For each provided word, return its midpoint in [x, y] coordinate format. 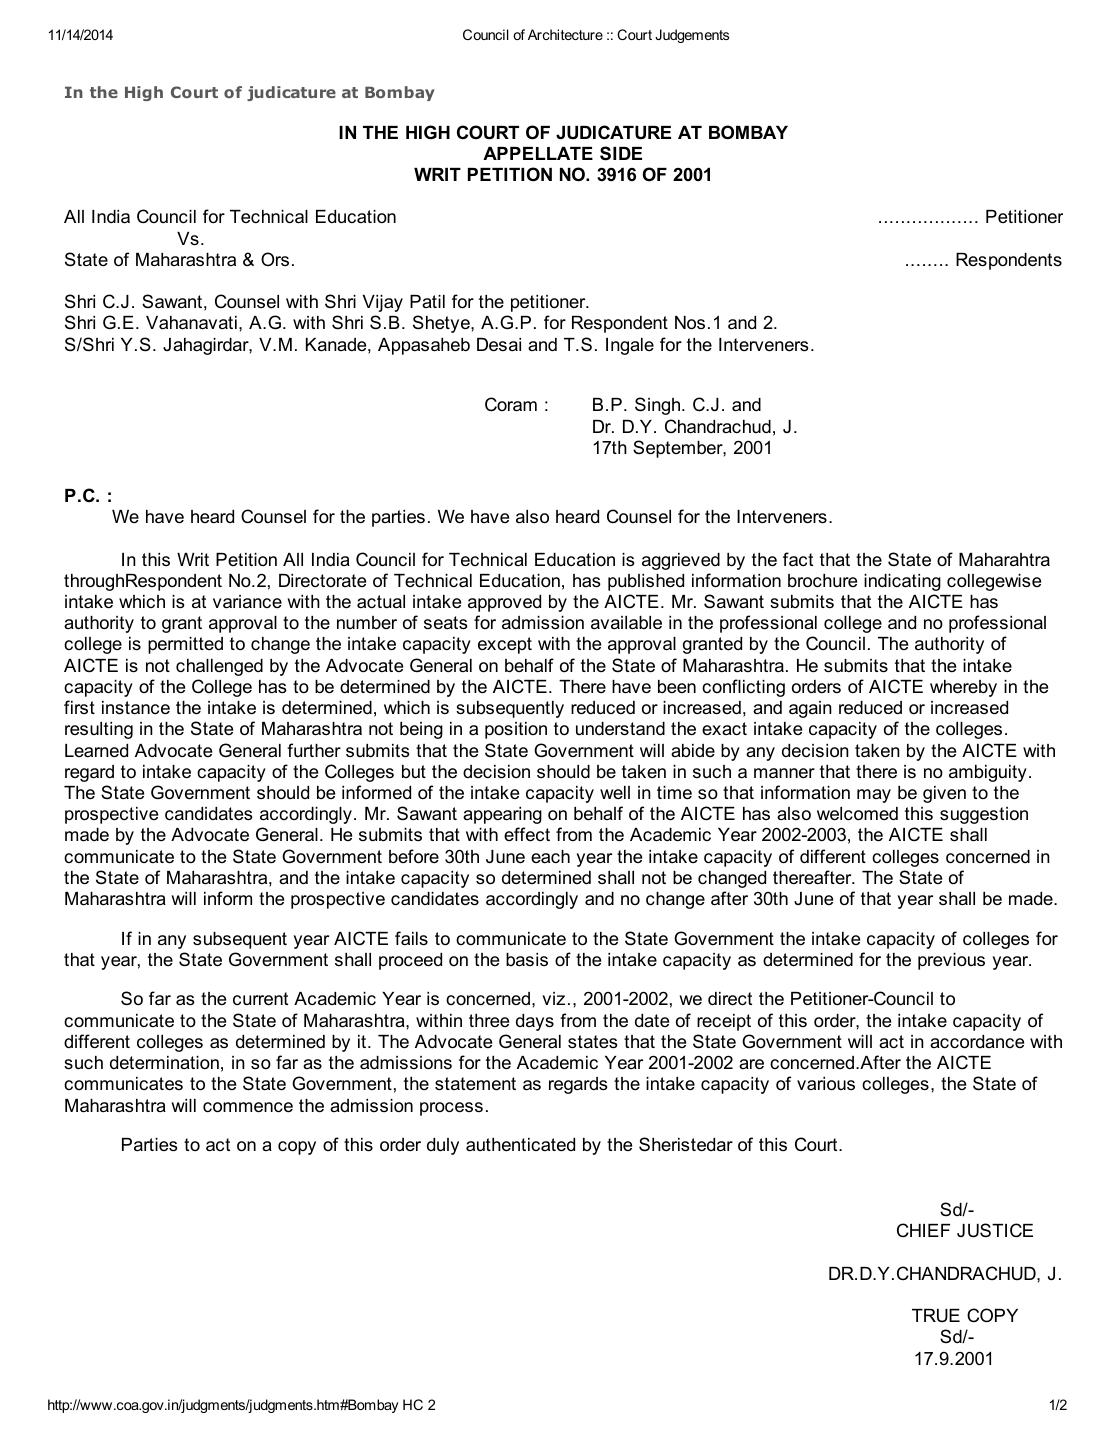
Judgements [692, 36]
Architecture [565, 34]
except [505, 645]
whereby [963, 688]
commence [248, 1107]
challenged [219, 667]
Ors [275, 259]
